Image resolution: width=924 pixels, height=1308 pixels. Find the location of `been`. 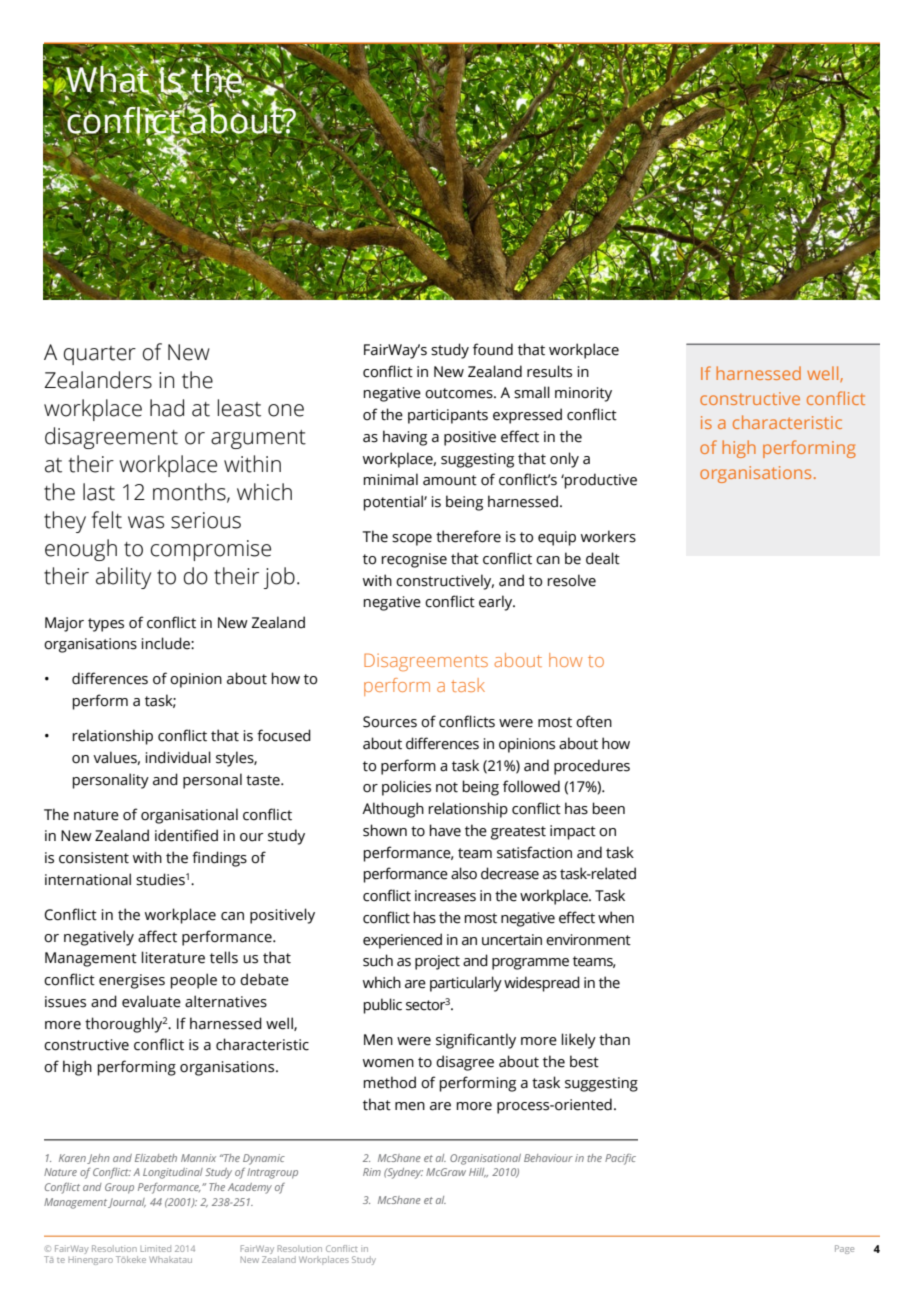

been is located at coordinates (608, 808).
